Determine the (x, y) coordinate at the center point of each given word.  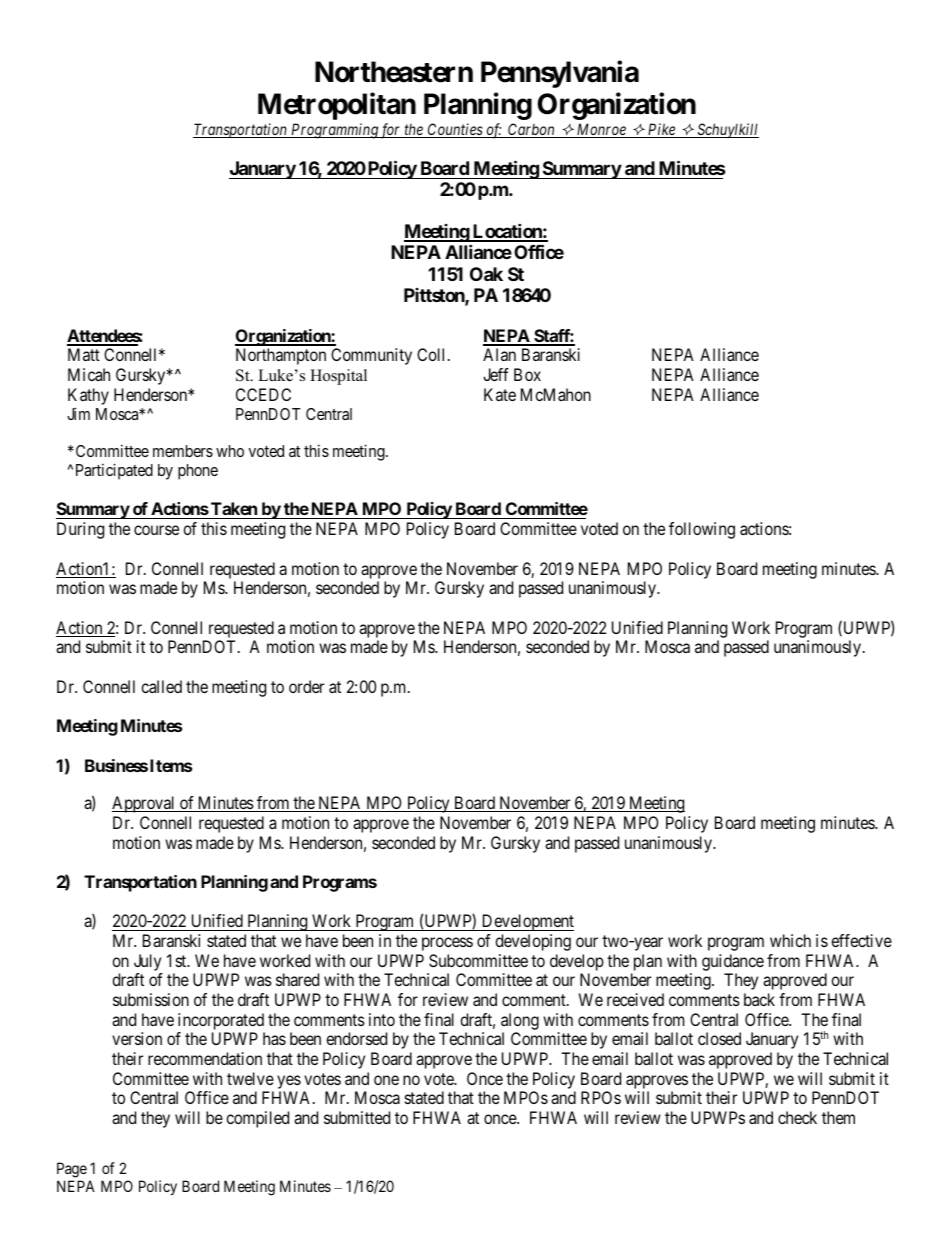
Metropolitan (337, 106)
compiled (257, 1119)
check (797, 1117)
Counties (455, 130)
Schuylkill (727, 130)
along (520, 1021)
